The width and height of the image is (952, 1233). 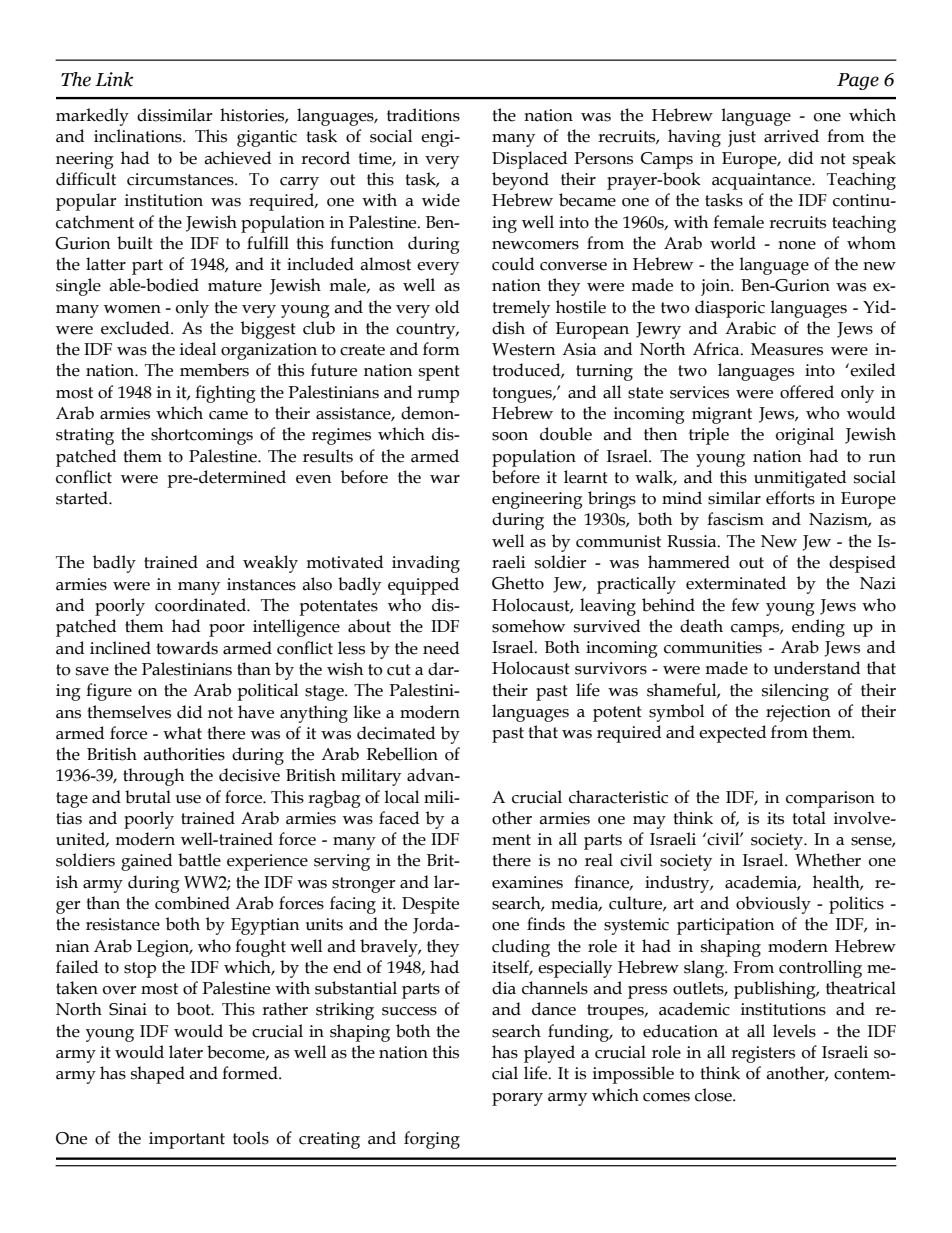 What do you see at coordinates (114, 79) in the image?
I see `Link` at bounding box center [114, 79].
